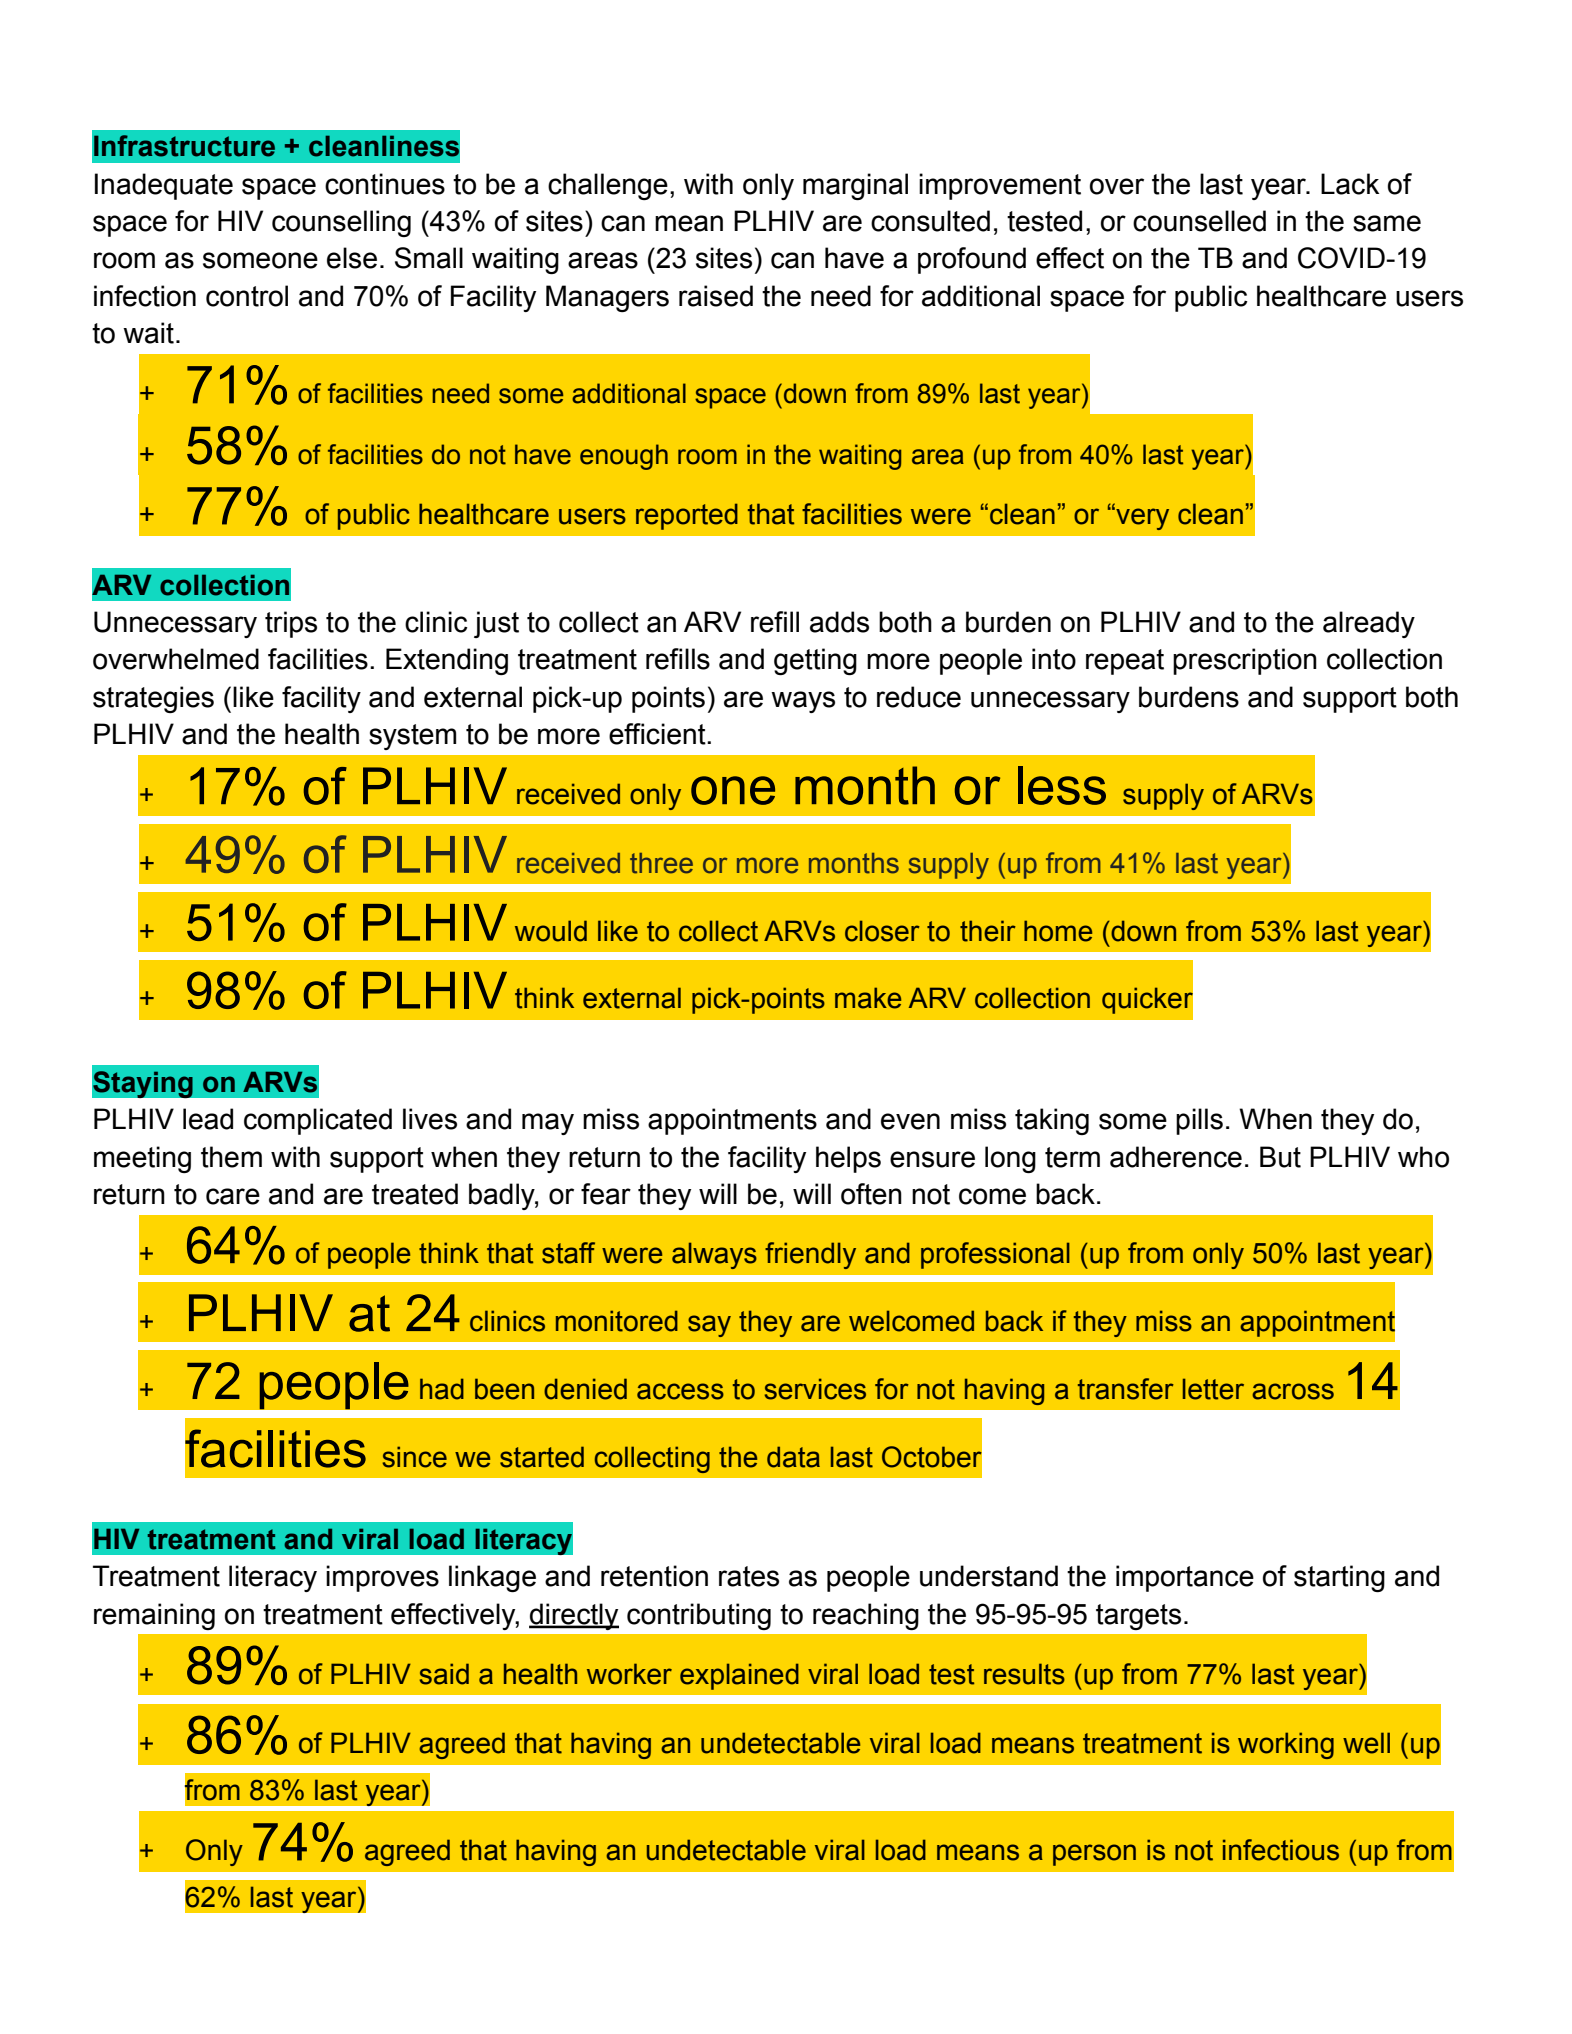  Describe the element at coordinates (1245, 661) in the image. I see `prescription` at that location.
